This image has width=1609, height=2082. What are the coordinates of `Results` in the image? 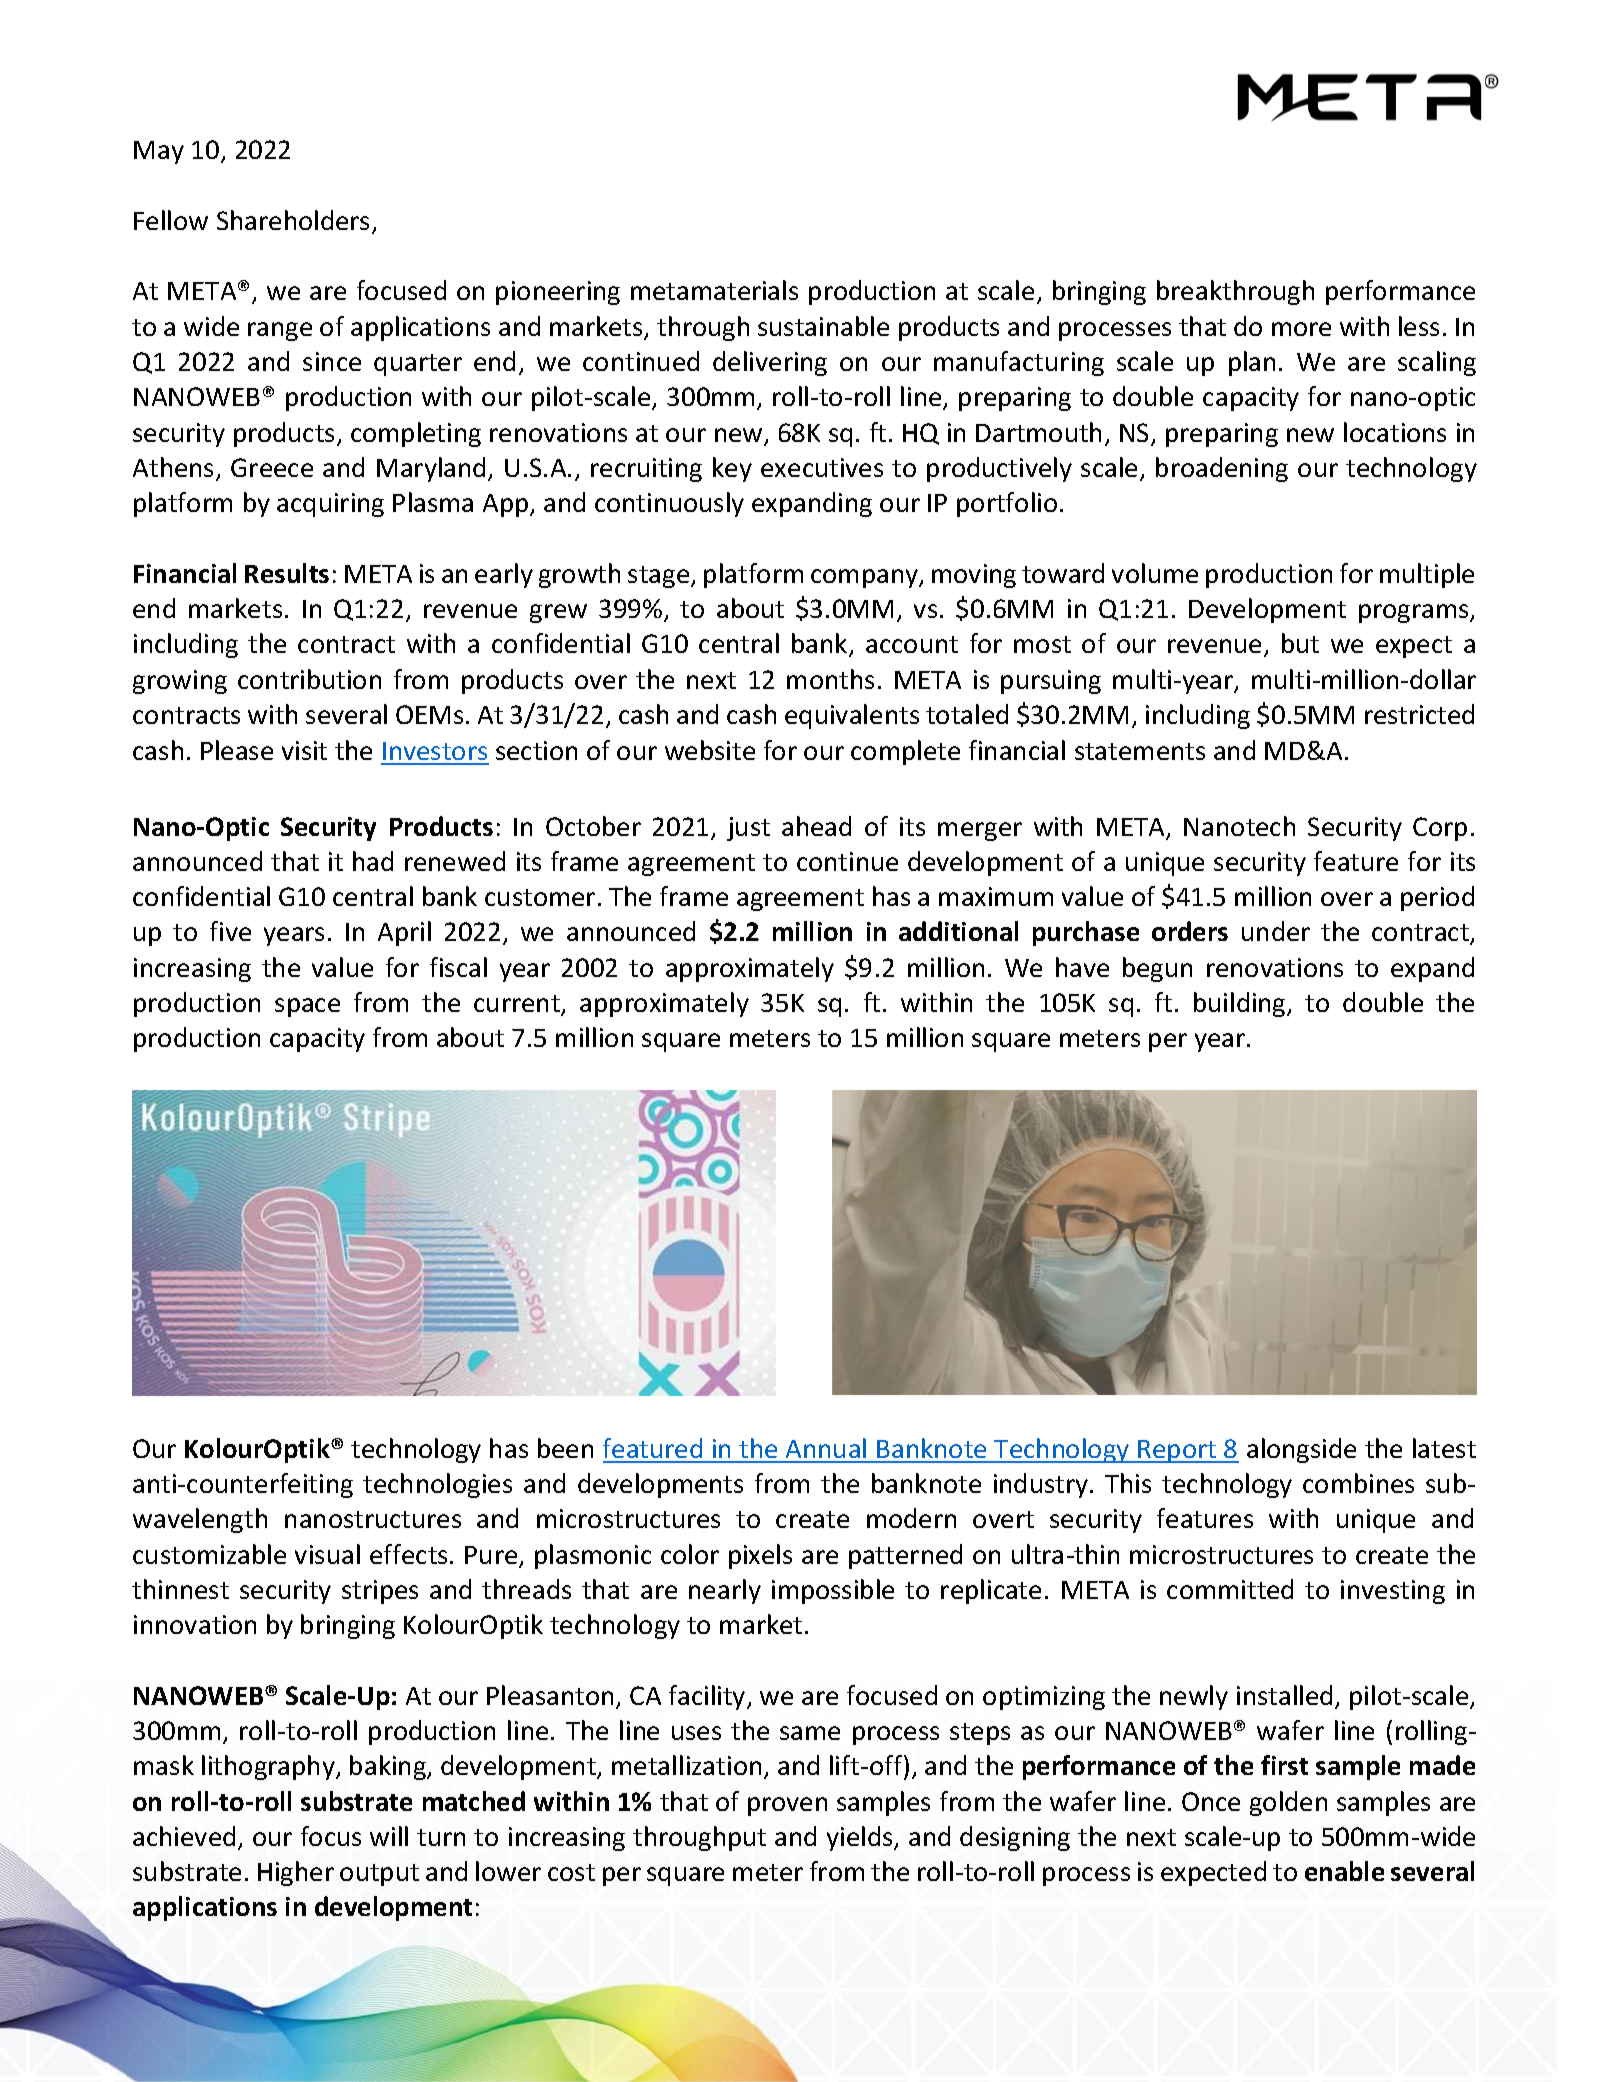 It's located at (287, 573).
